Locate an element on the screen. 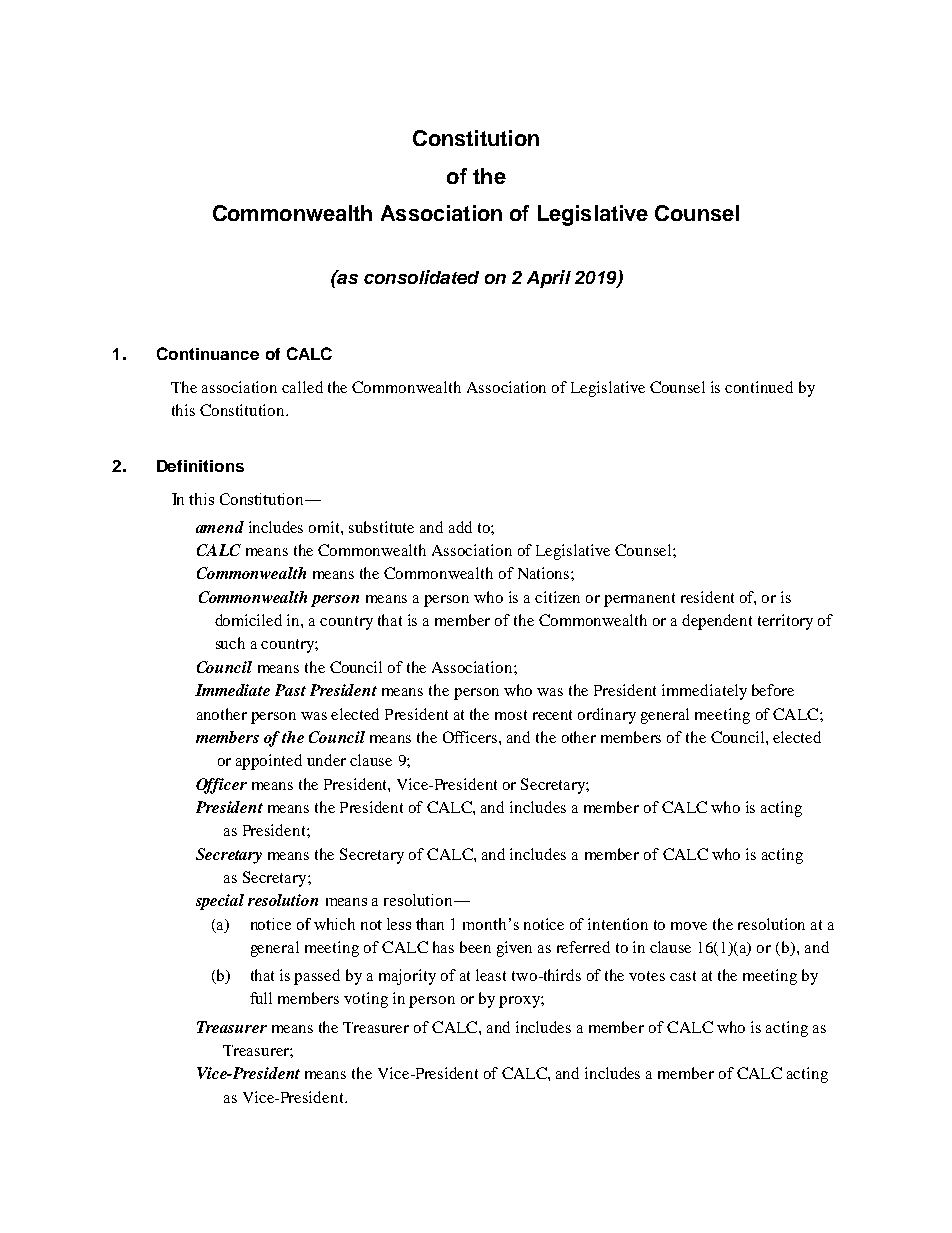 The image size is (952, 1233). April is located at coordinates (549, 279).
